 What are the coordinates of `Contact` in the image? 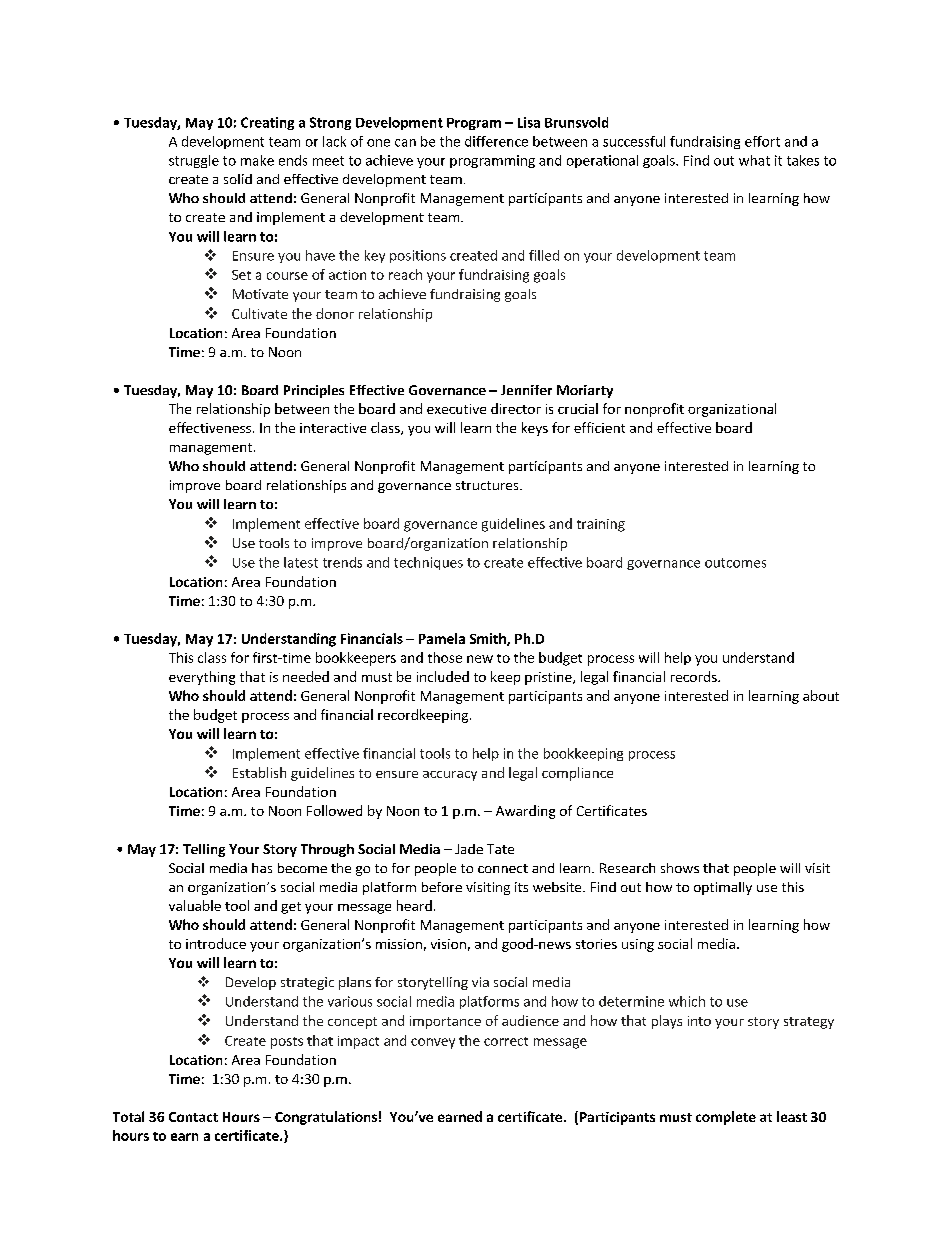 It's located at (193, 1117).
